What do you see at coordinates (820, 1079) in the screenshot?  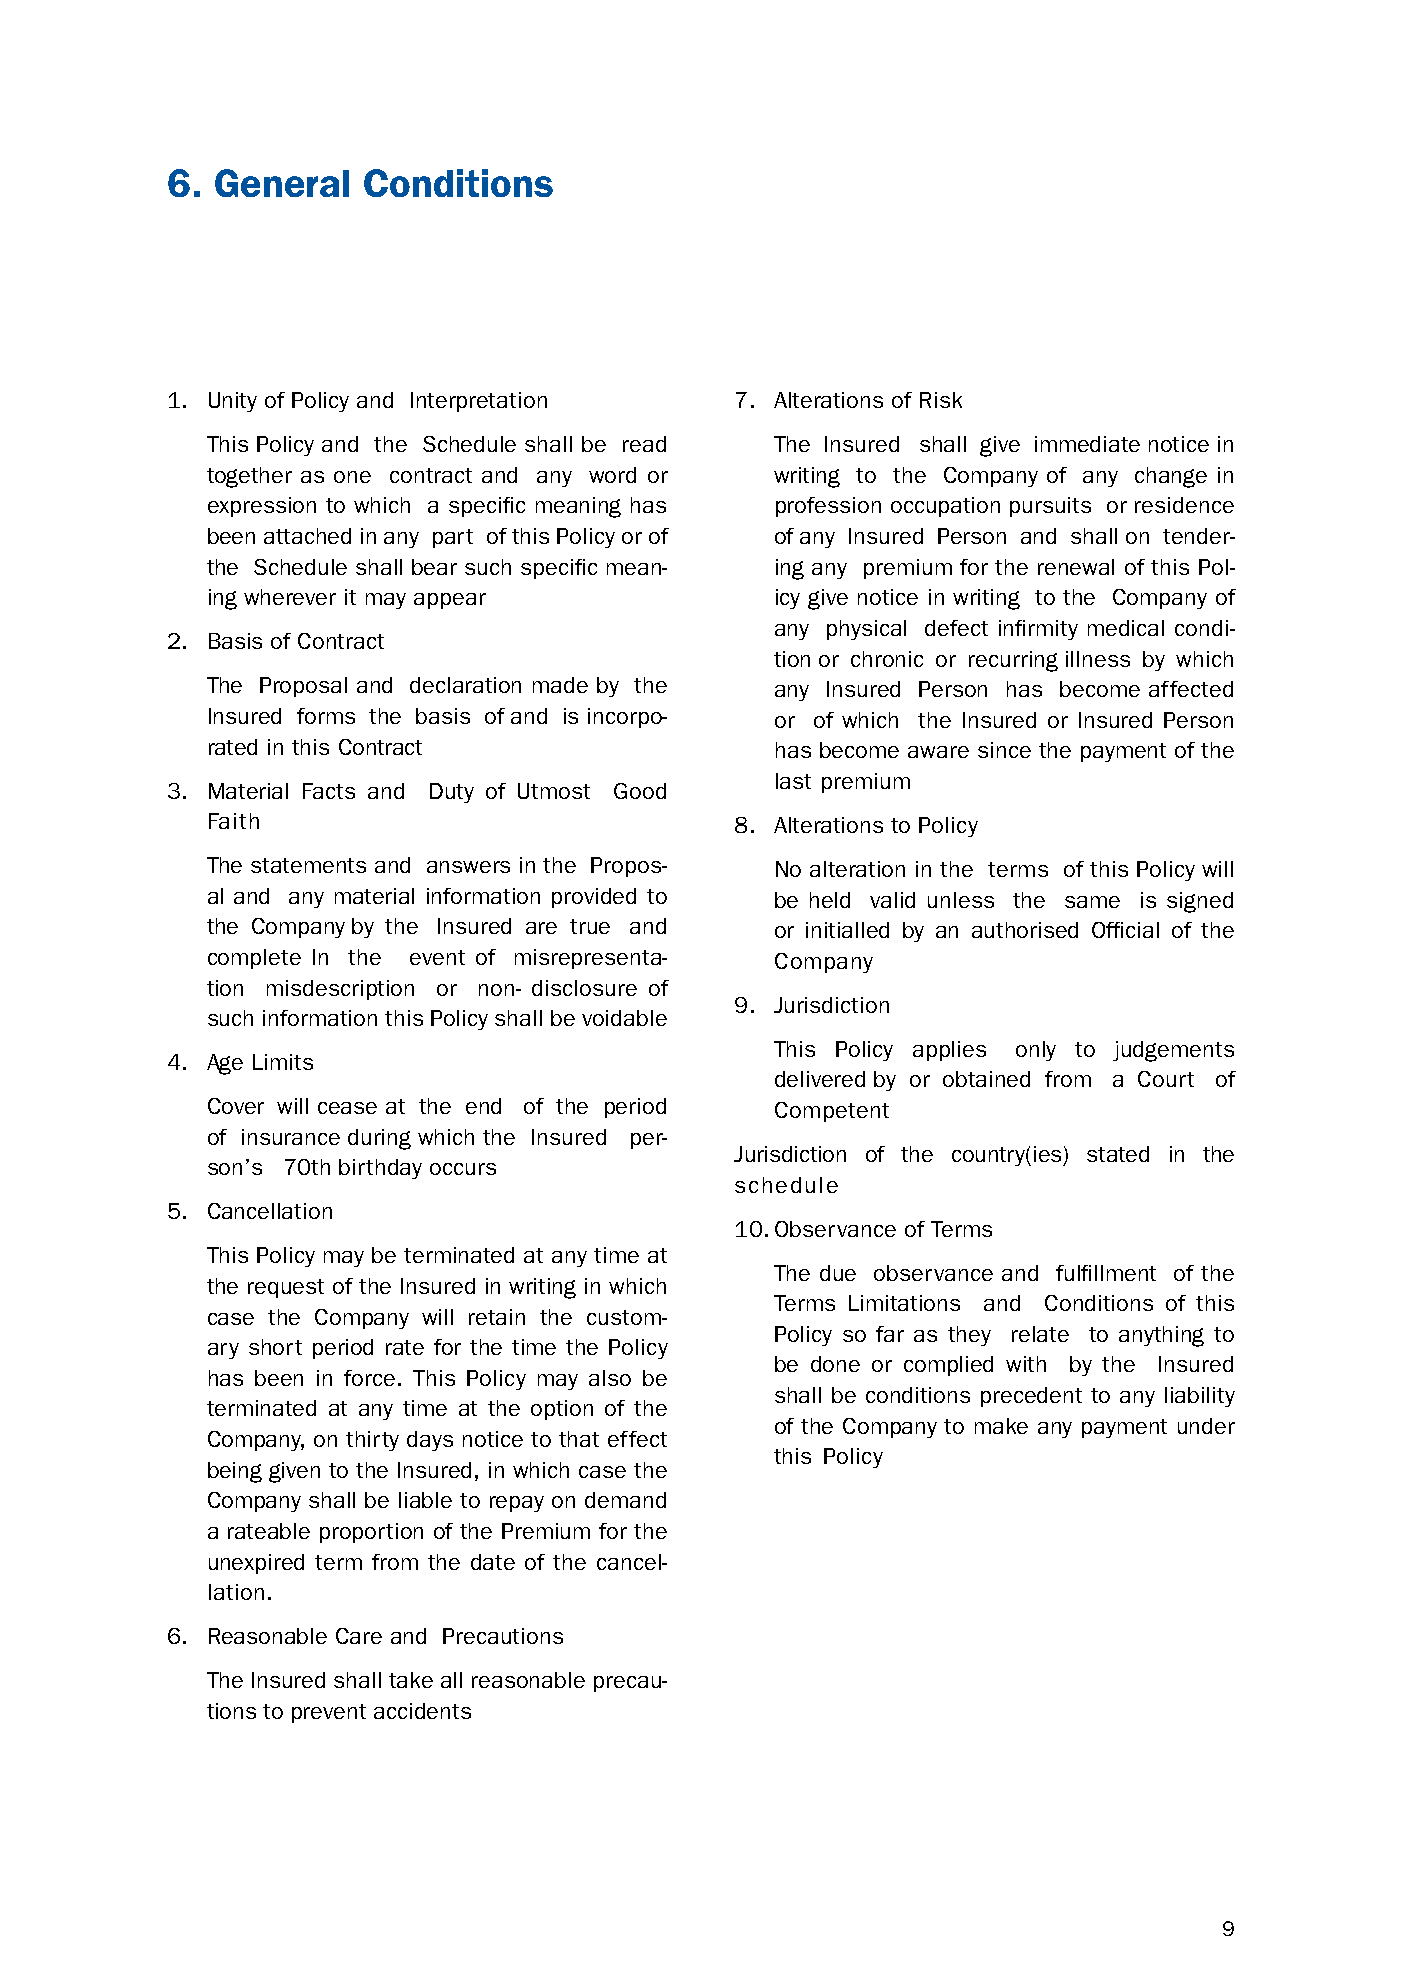 I see `delivered` at bounding box center [820, 1079].
